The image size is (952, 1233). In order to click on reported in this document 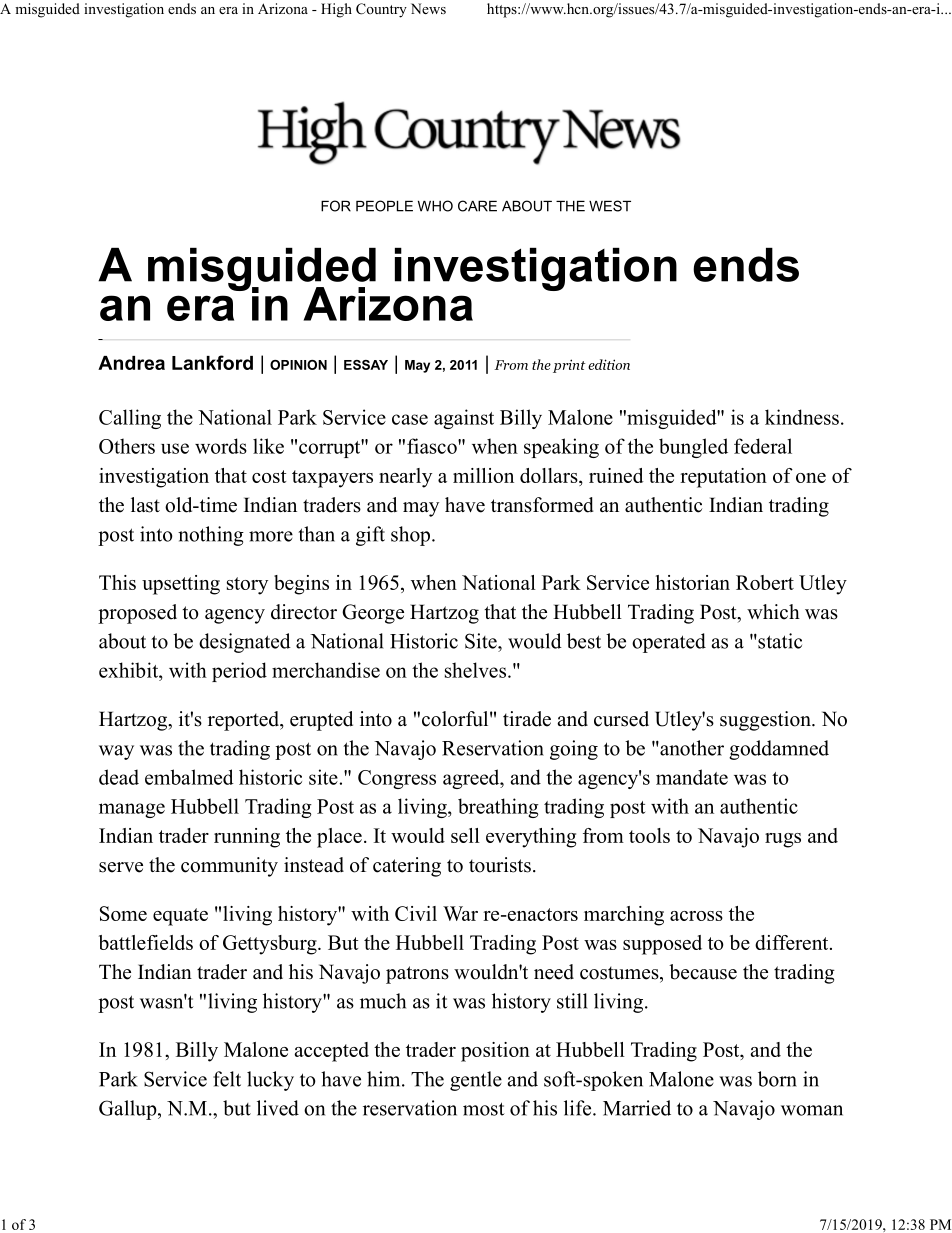, I will do `click(244, 721)`.
